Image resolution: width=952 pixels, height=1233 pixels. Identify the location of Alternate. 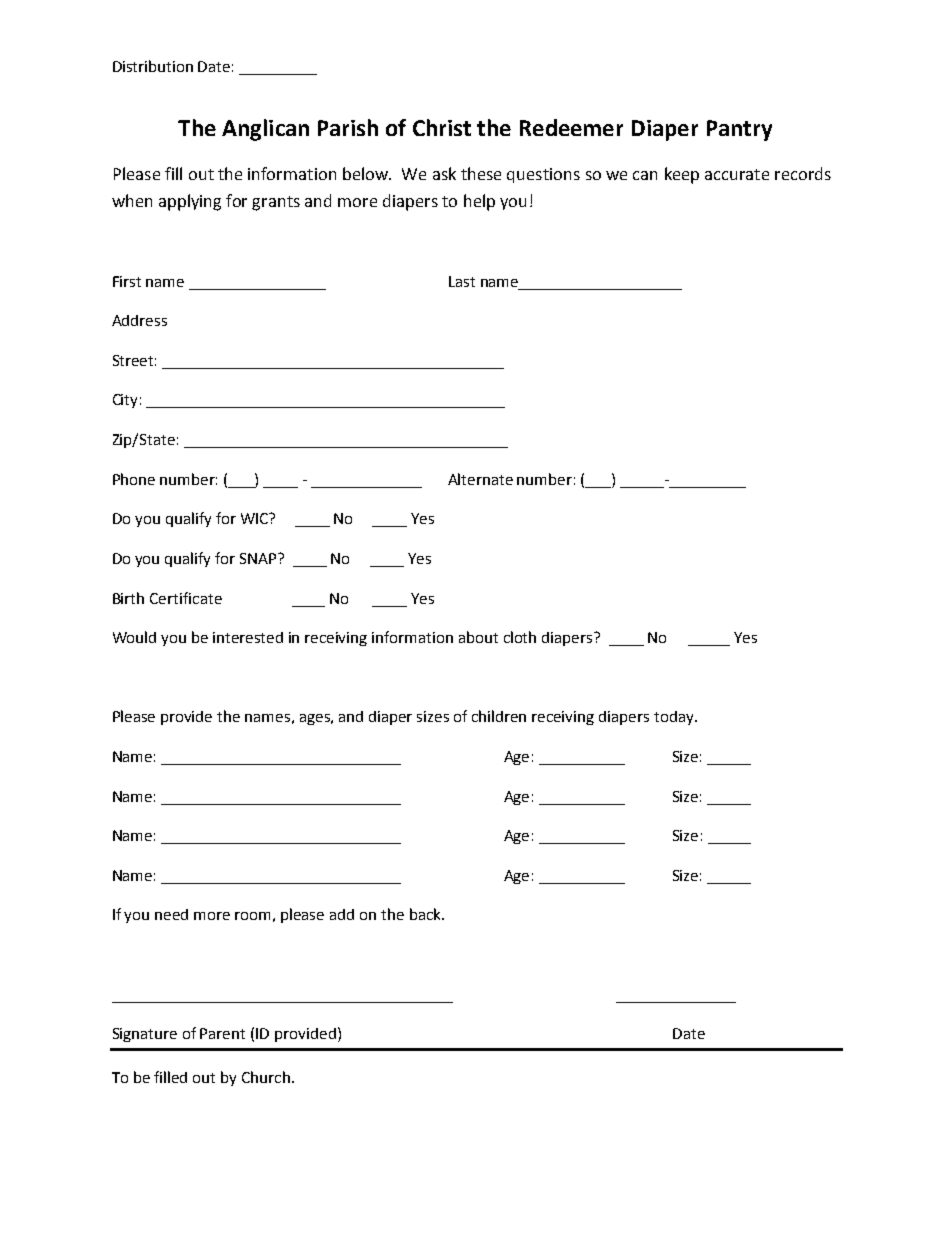
(480, 479).
